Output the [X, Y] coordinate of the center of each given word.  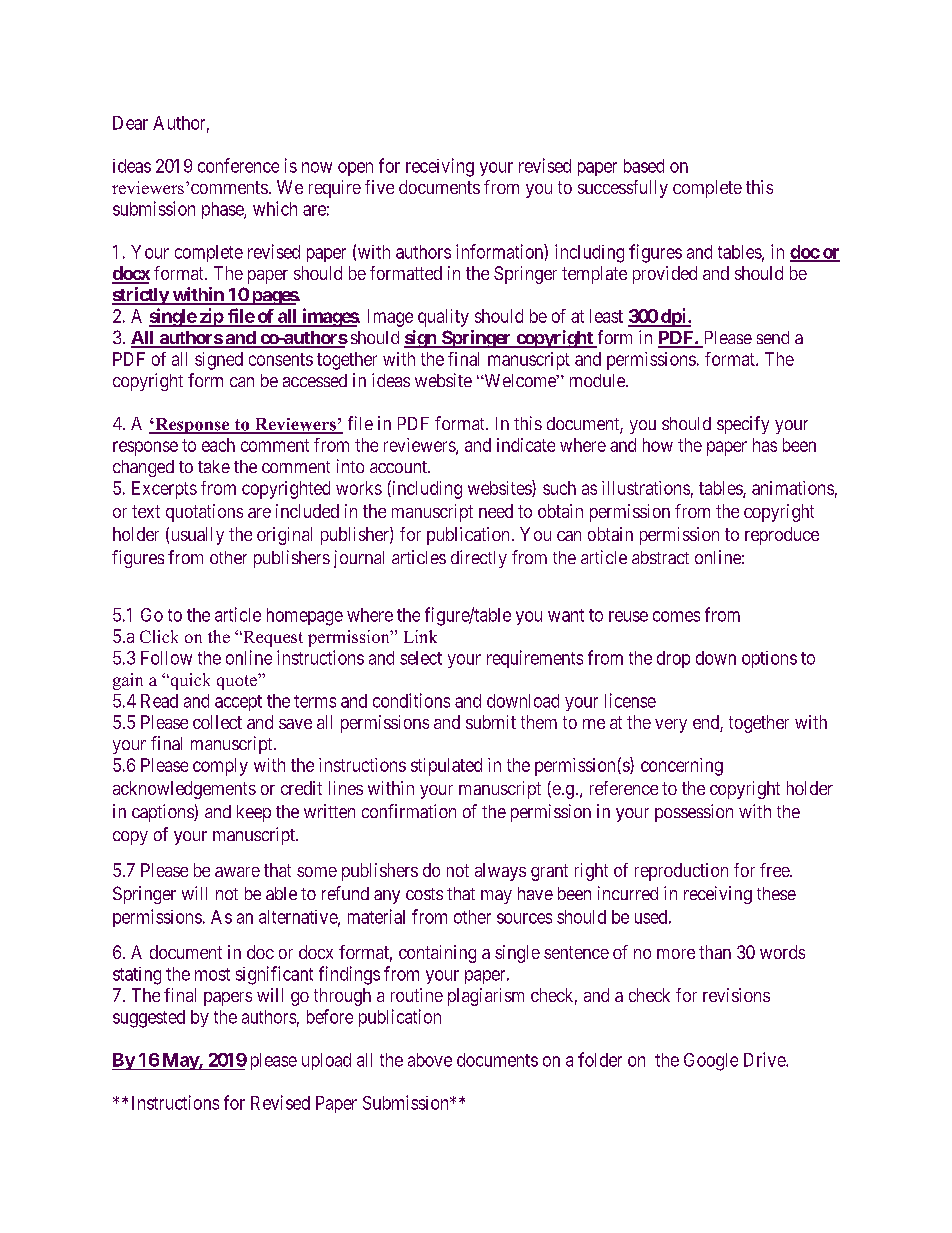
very [671, 726]
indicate [526, 445]
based [644, 166]
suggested [149, 1019]
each [218, 445]
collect [217, 722]
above [430, 1060]
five [379, 187]
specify [743, 425]
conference [238, 165]
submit [491, 722]
